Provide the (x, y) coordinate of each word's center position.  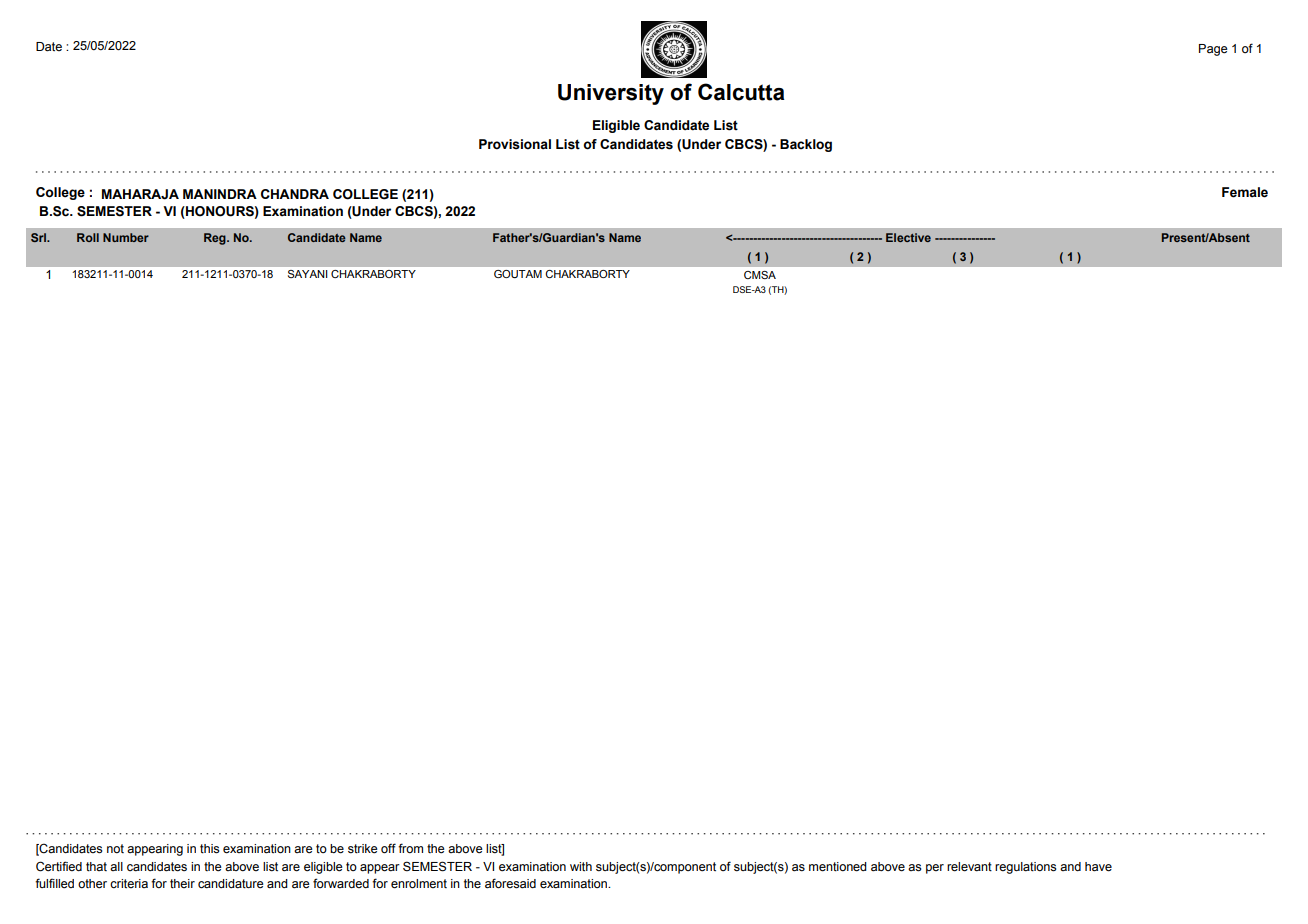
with (581, 866)
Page (1213, 50)
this (209, 849)
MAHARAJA (140, 194)
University (611, 94)
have (1098, 867)
